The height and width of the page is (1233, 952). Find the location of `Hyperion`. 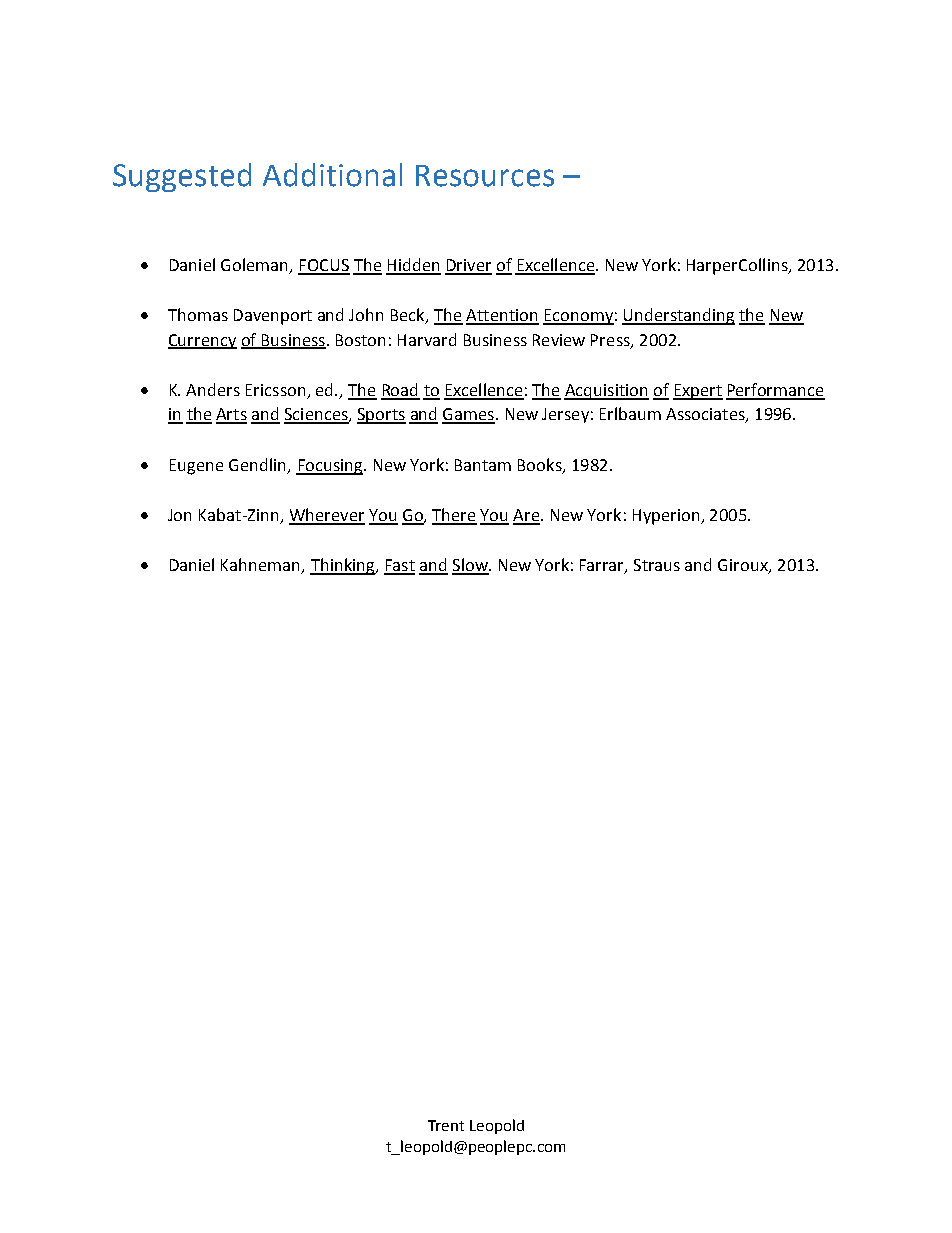

Hyperion is located at coordinates (667, 517).
